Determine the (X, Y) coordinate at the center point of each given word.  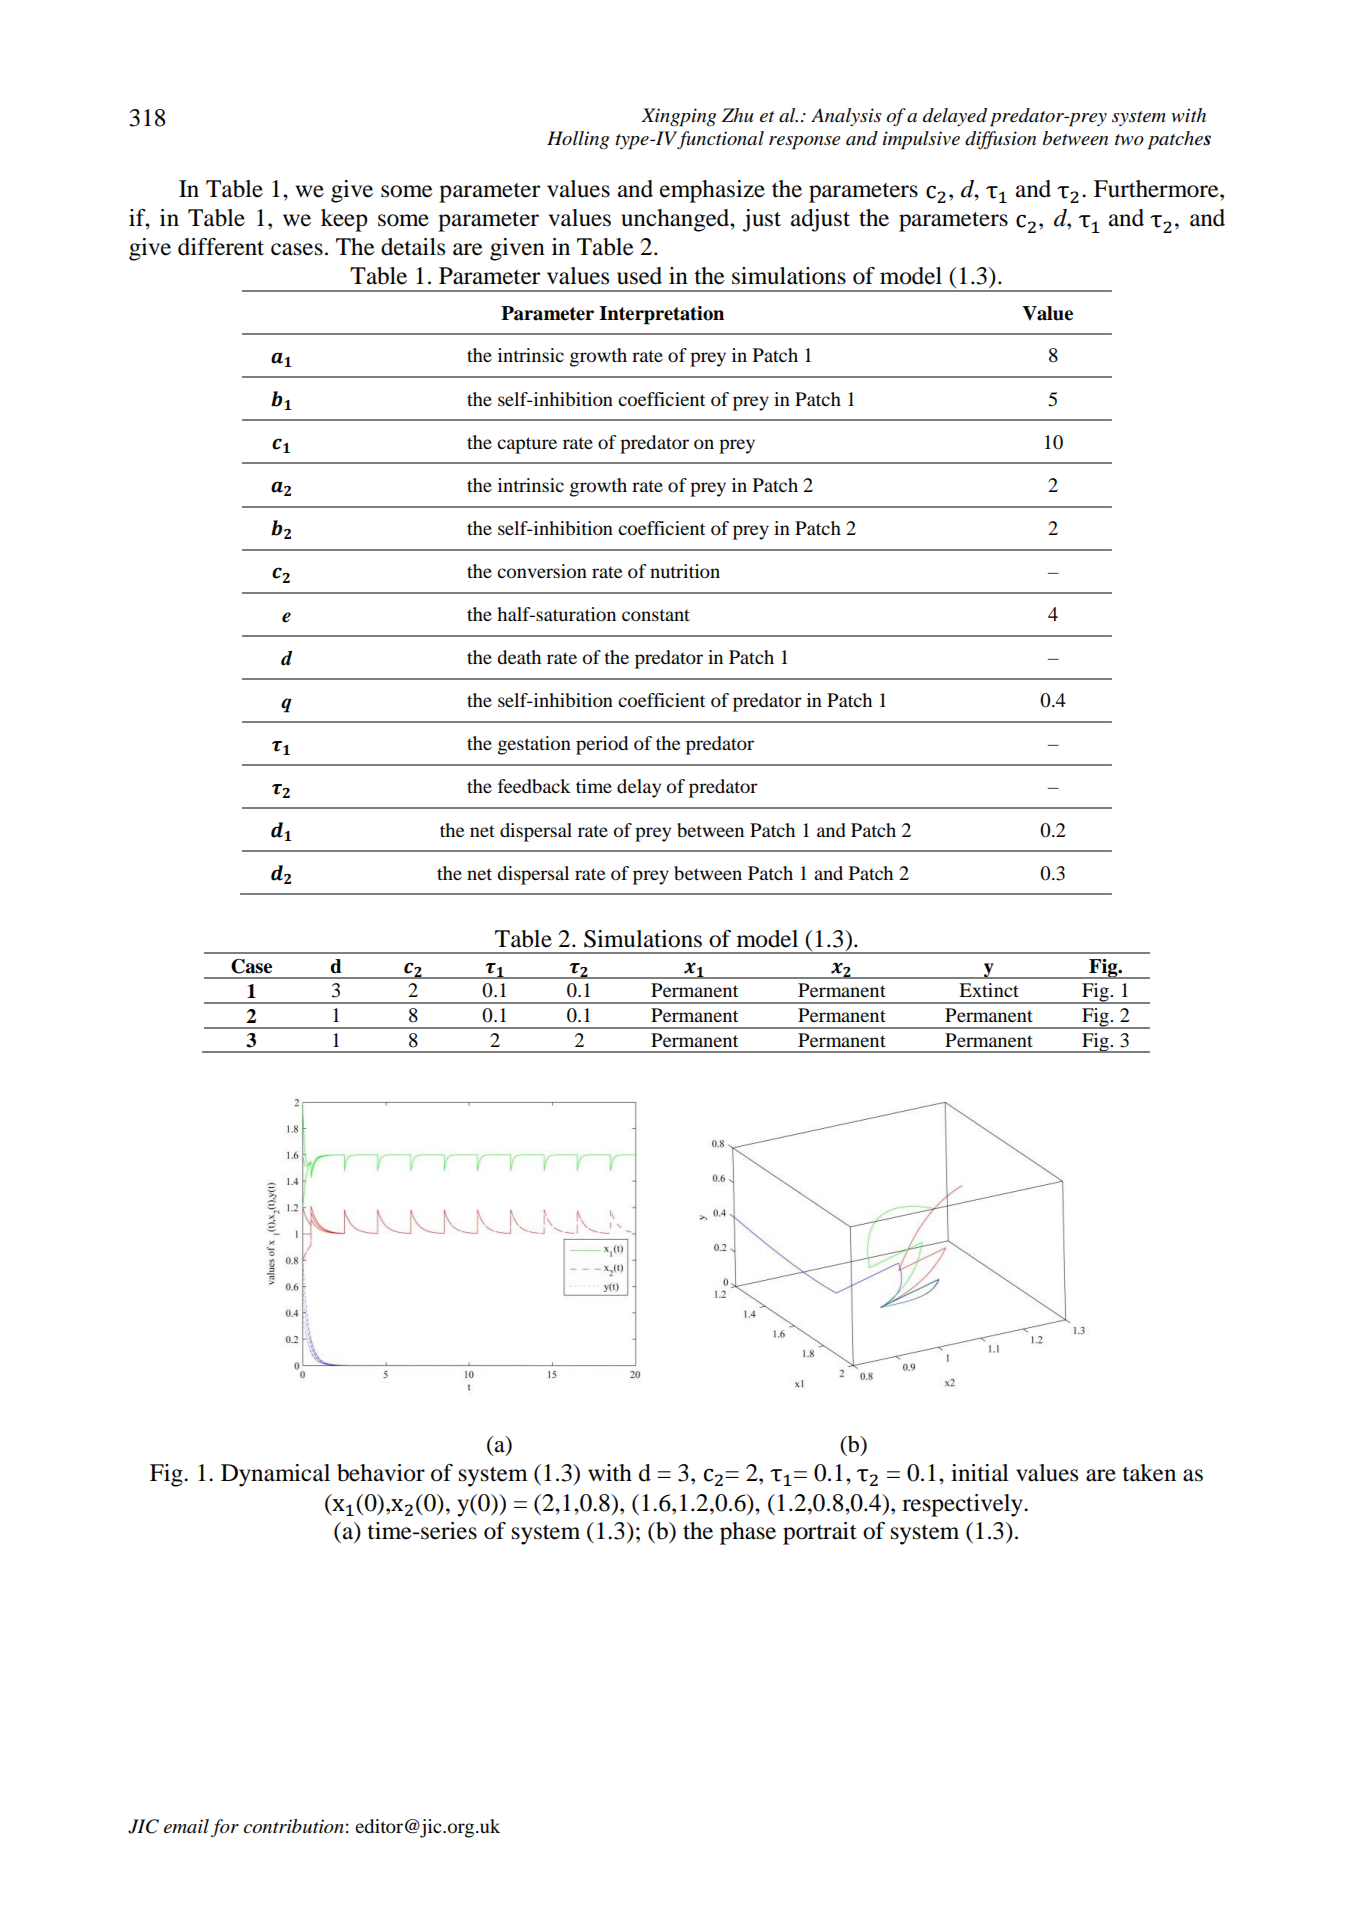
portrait (820, 1533)
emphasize (712, 191)
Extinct (989, 990)
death (519, 657)
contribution (294, 1826)
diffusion (1000, 140)
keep (344, 220)
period (602, 745)
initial (980, 1473)
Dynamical (275, 1475)
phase (748, 1533)
